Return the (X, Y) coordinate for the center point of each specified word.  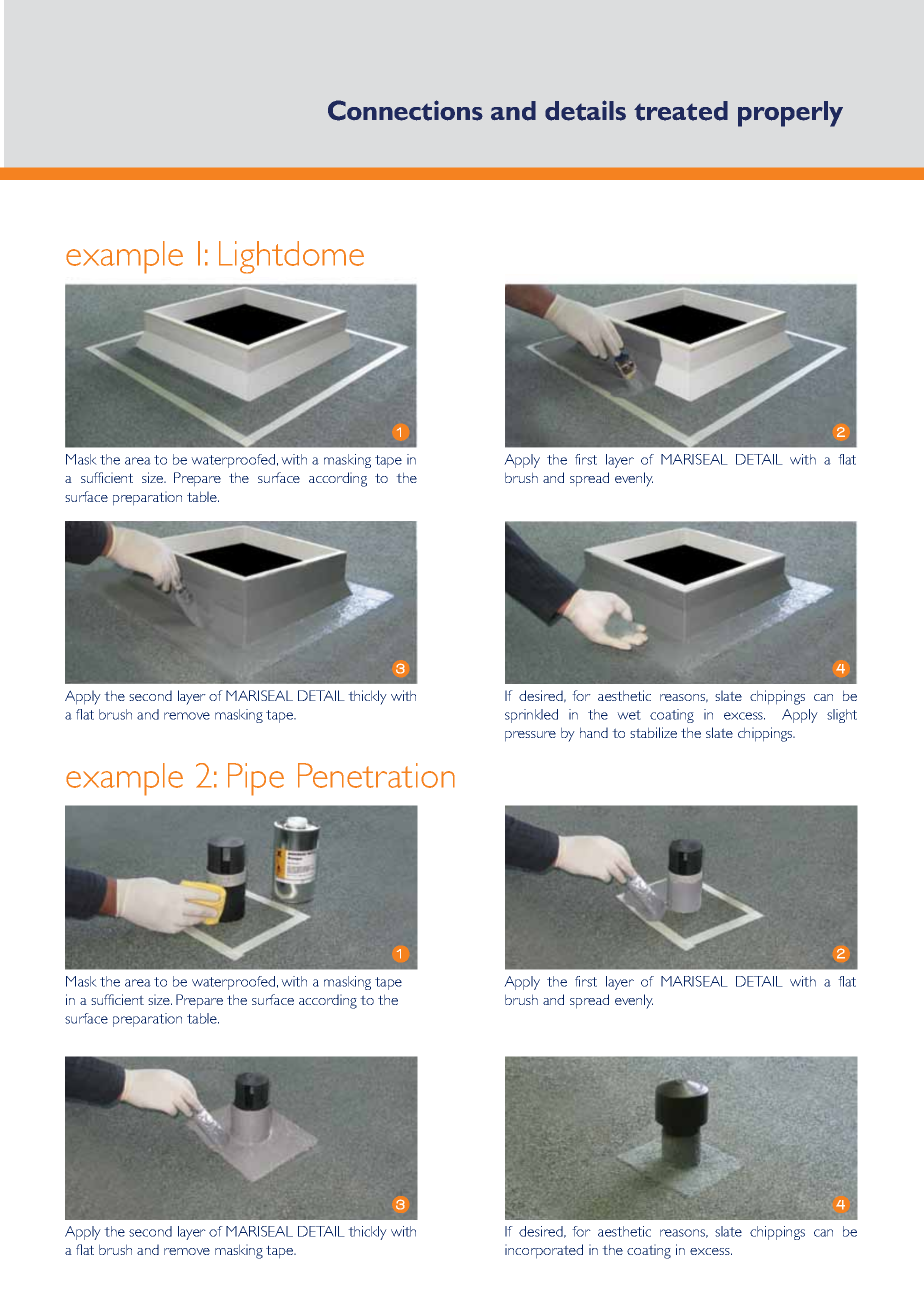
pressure (530, 736)
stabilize (653, 732)
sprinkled (531, 716)
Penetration (376, 775)
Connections (405, 110)
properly (790, 114)
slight (842, 716)
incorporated (544, 1251)
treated (681, 111)
